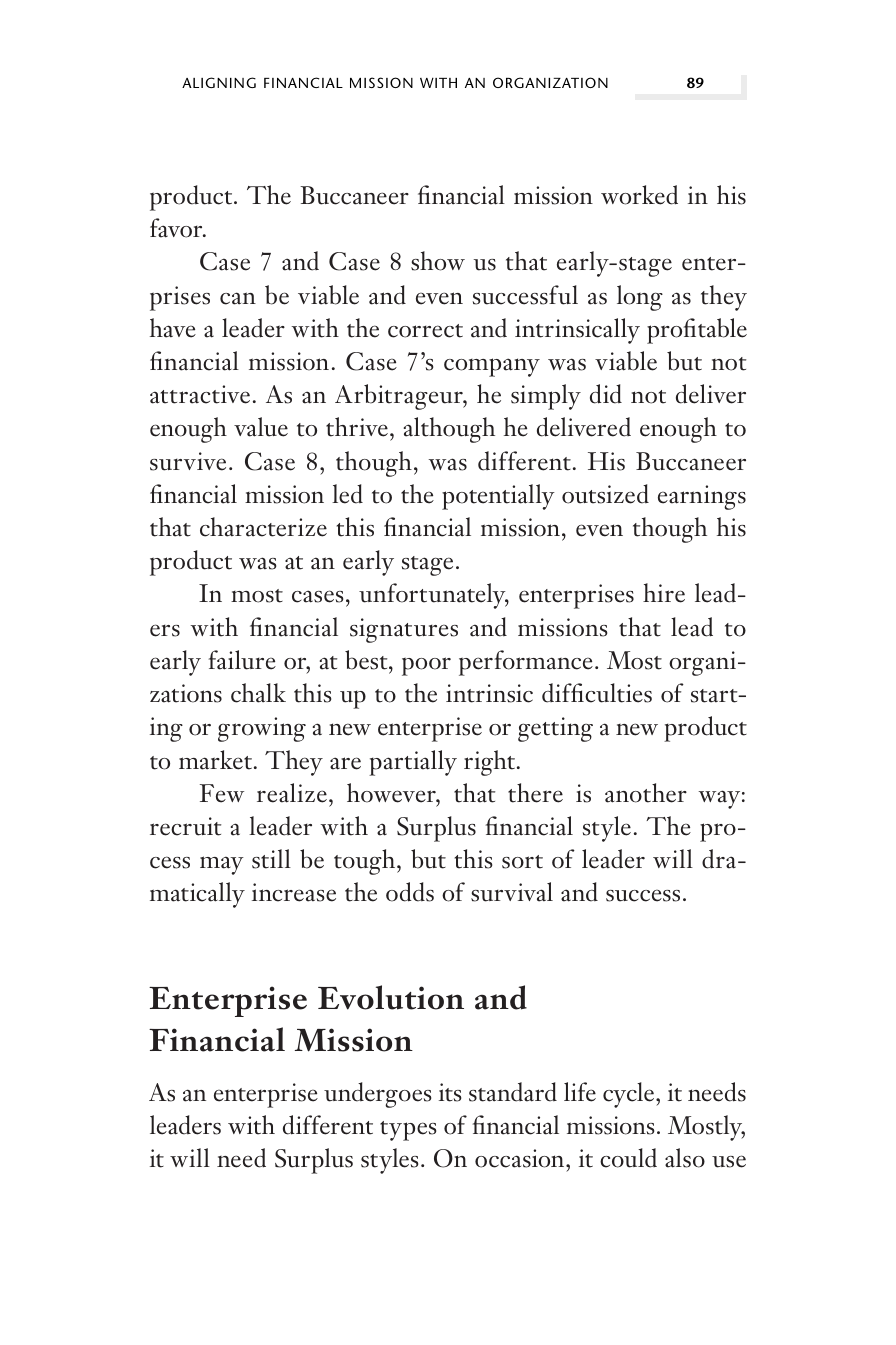 The width and height of the screenshot is (896, 1345). I want to click on show, so click(438, 261).
